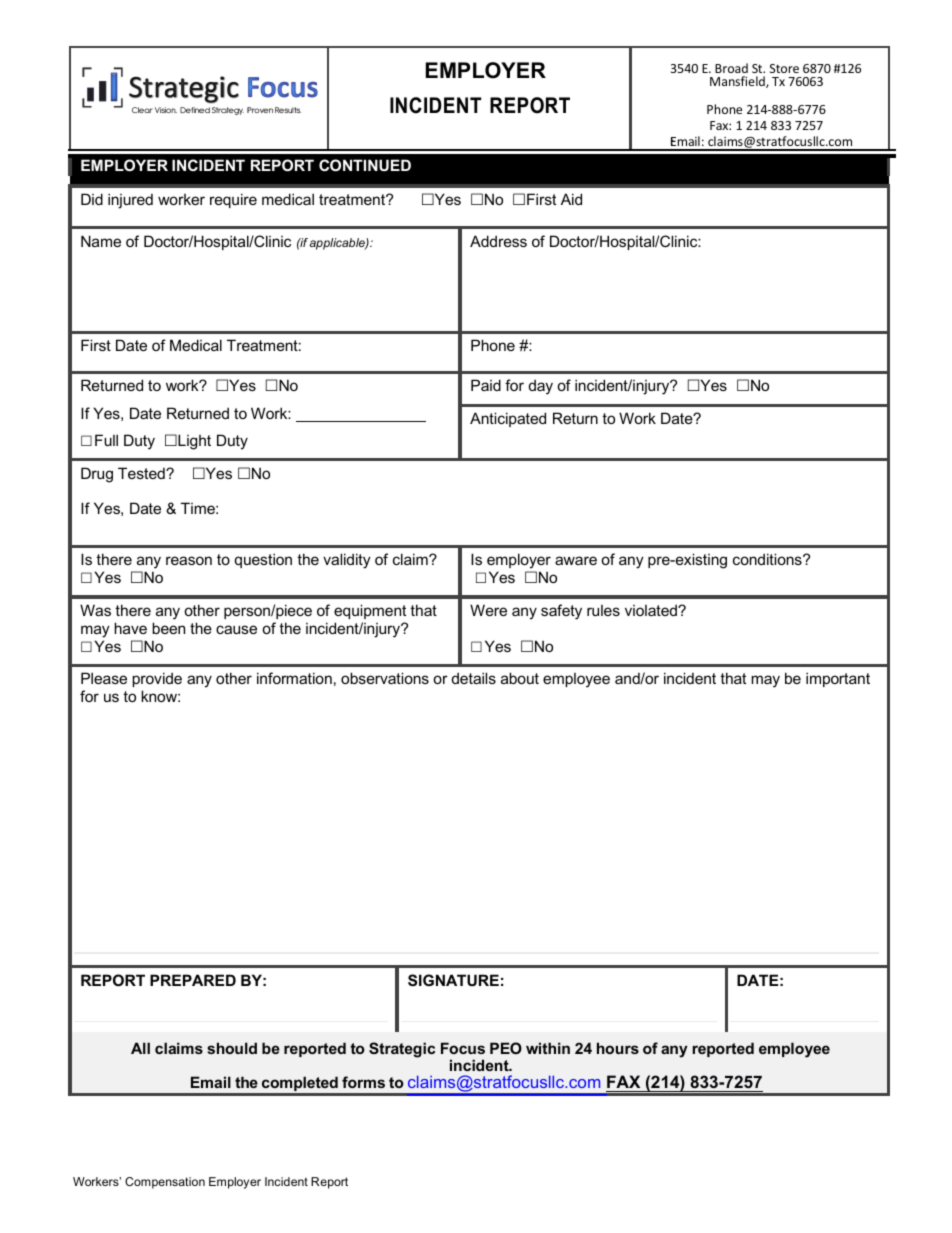 The width and height of the screenshot is (952, 1233). What do you see at coordinates (365, 165) in the screenshot?
I see `CONTINUED` at bounding box center [365, 165].
